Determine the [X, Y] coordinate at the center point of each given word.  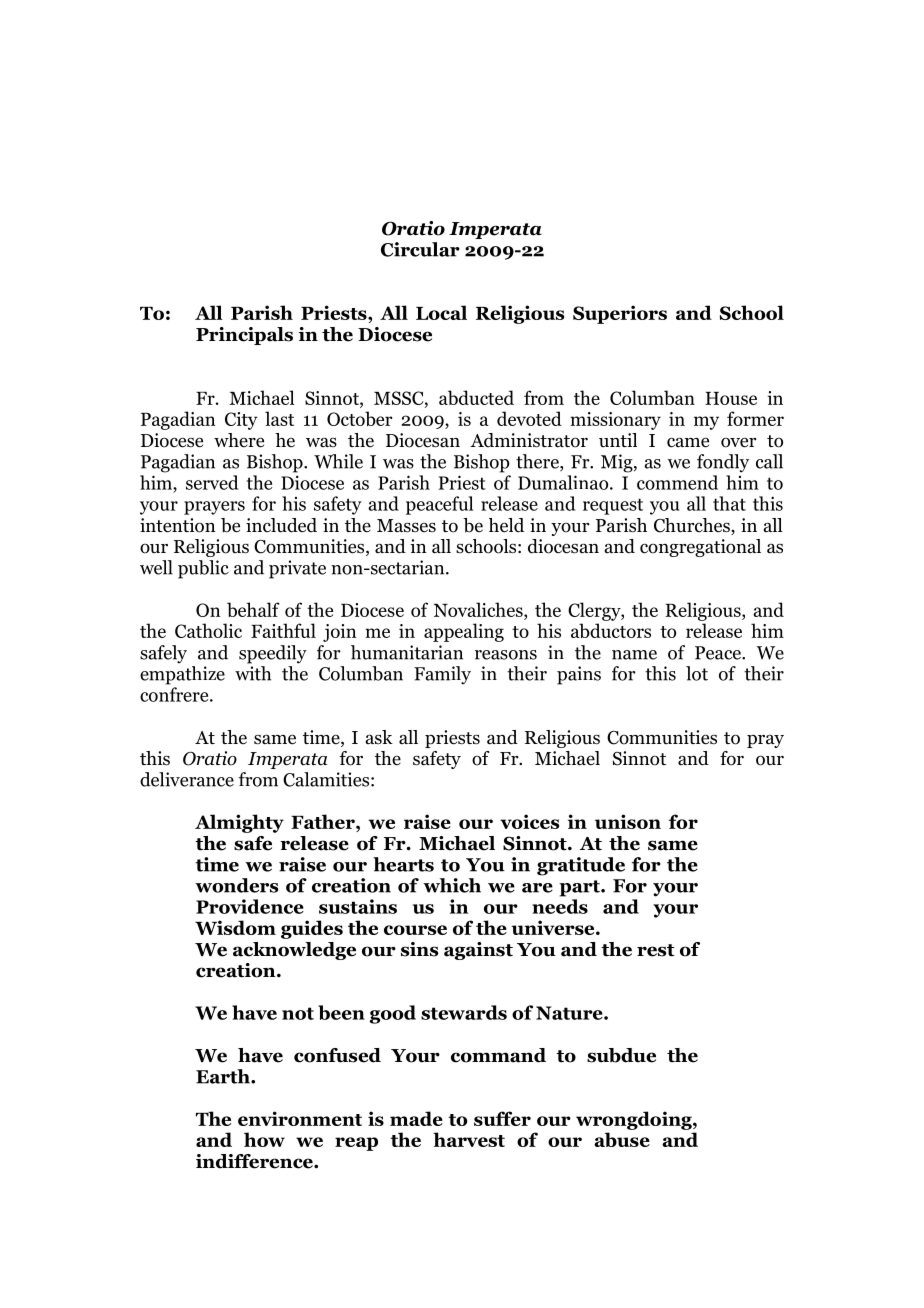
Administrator [529, 440]
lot [697, 673]
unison [628, 821]
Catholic [208, 630]
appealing [464, 632]
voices [529, 821]
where [239, 440]
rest [655, 950]
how [264, 1139]
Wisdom [235, 927]
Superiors [620, 314]
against [478, 951]
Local [441, 312]
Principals [244, 336]
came [688, 442]
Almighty [239, 823]
